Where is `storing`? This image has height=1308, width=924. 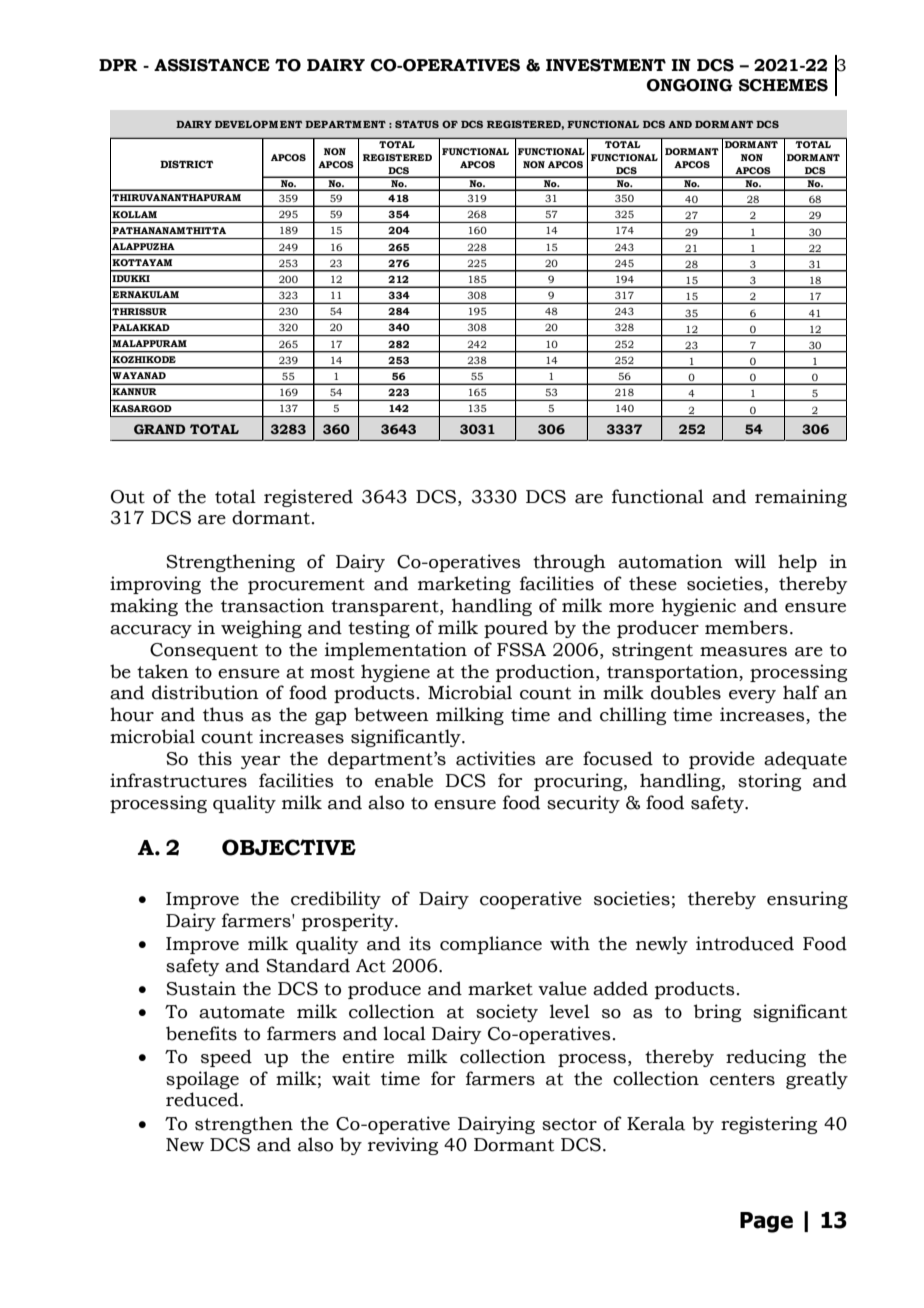 storing is located at coordinates (769, 782).
